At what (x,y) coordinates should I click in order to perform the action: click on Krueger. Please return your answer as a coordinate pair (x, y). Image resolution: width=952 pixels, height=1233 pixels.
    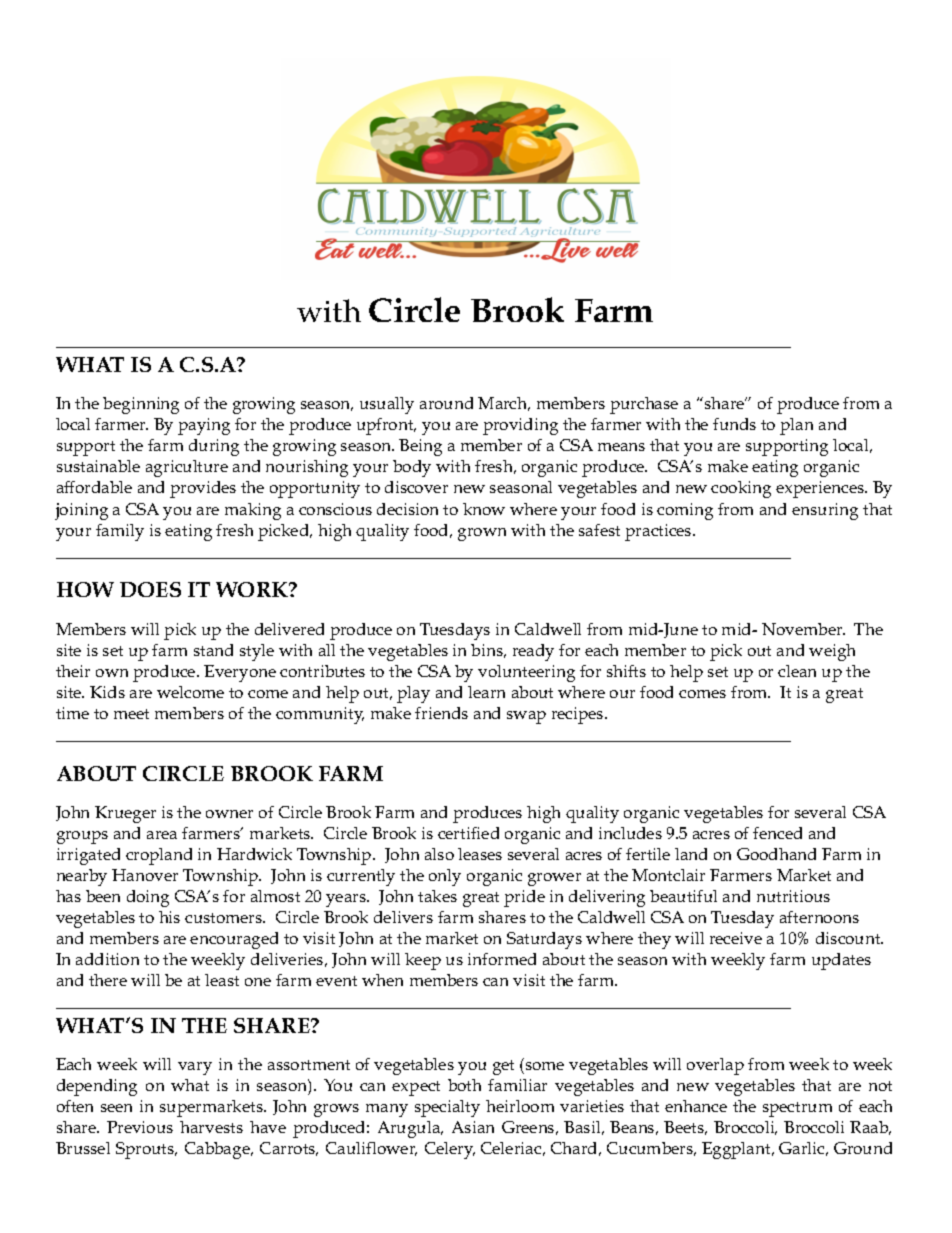
    Looking at the image, I should click on (125, 814).
